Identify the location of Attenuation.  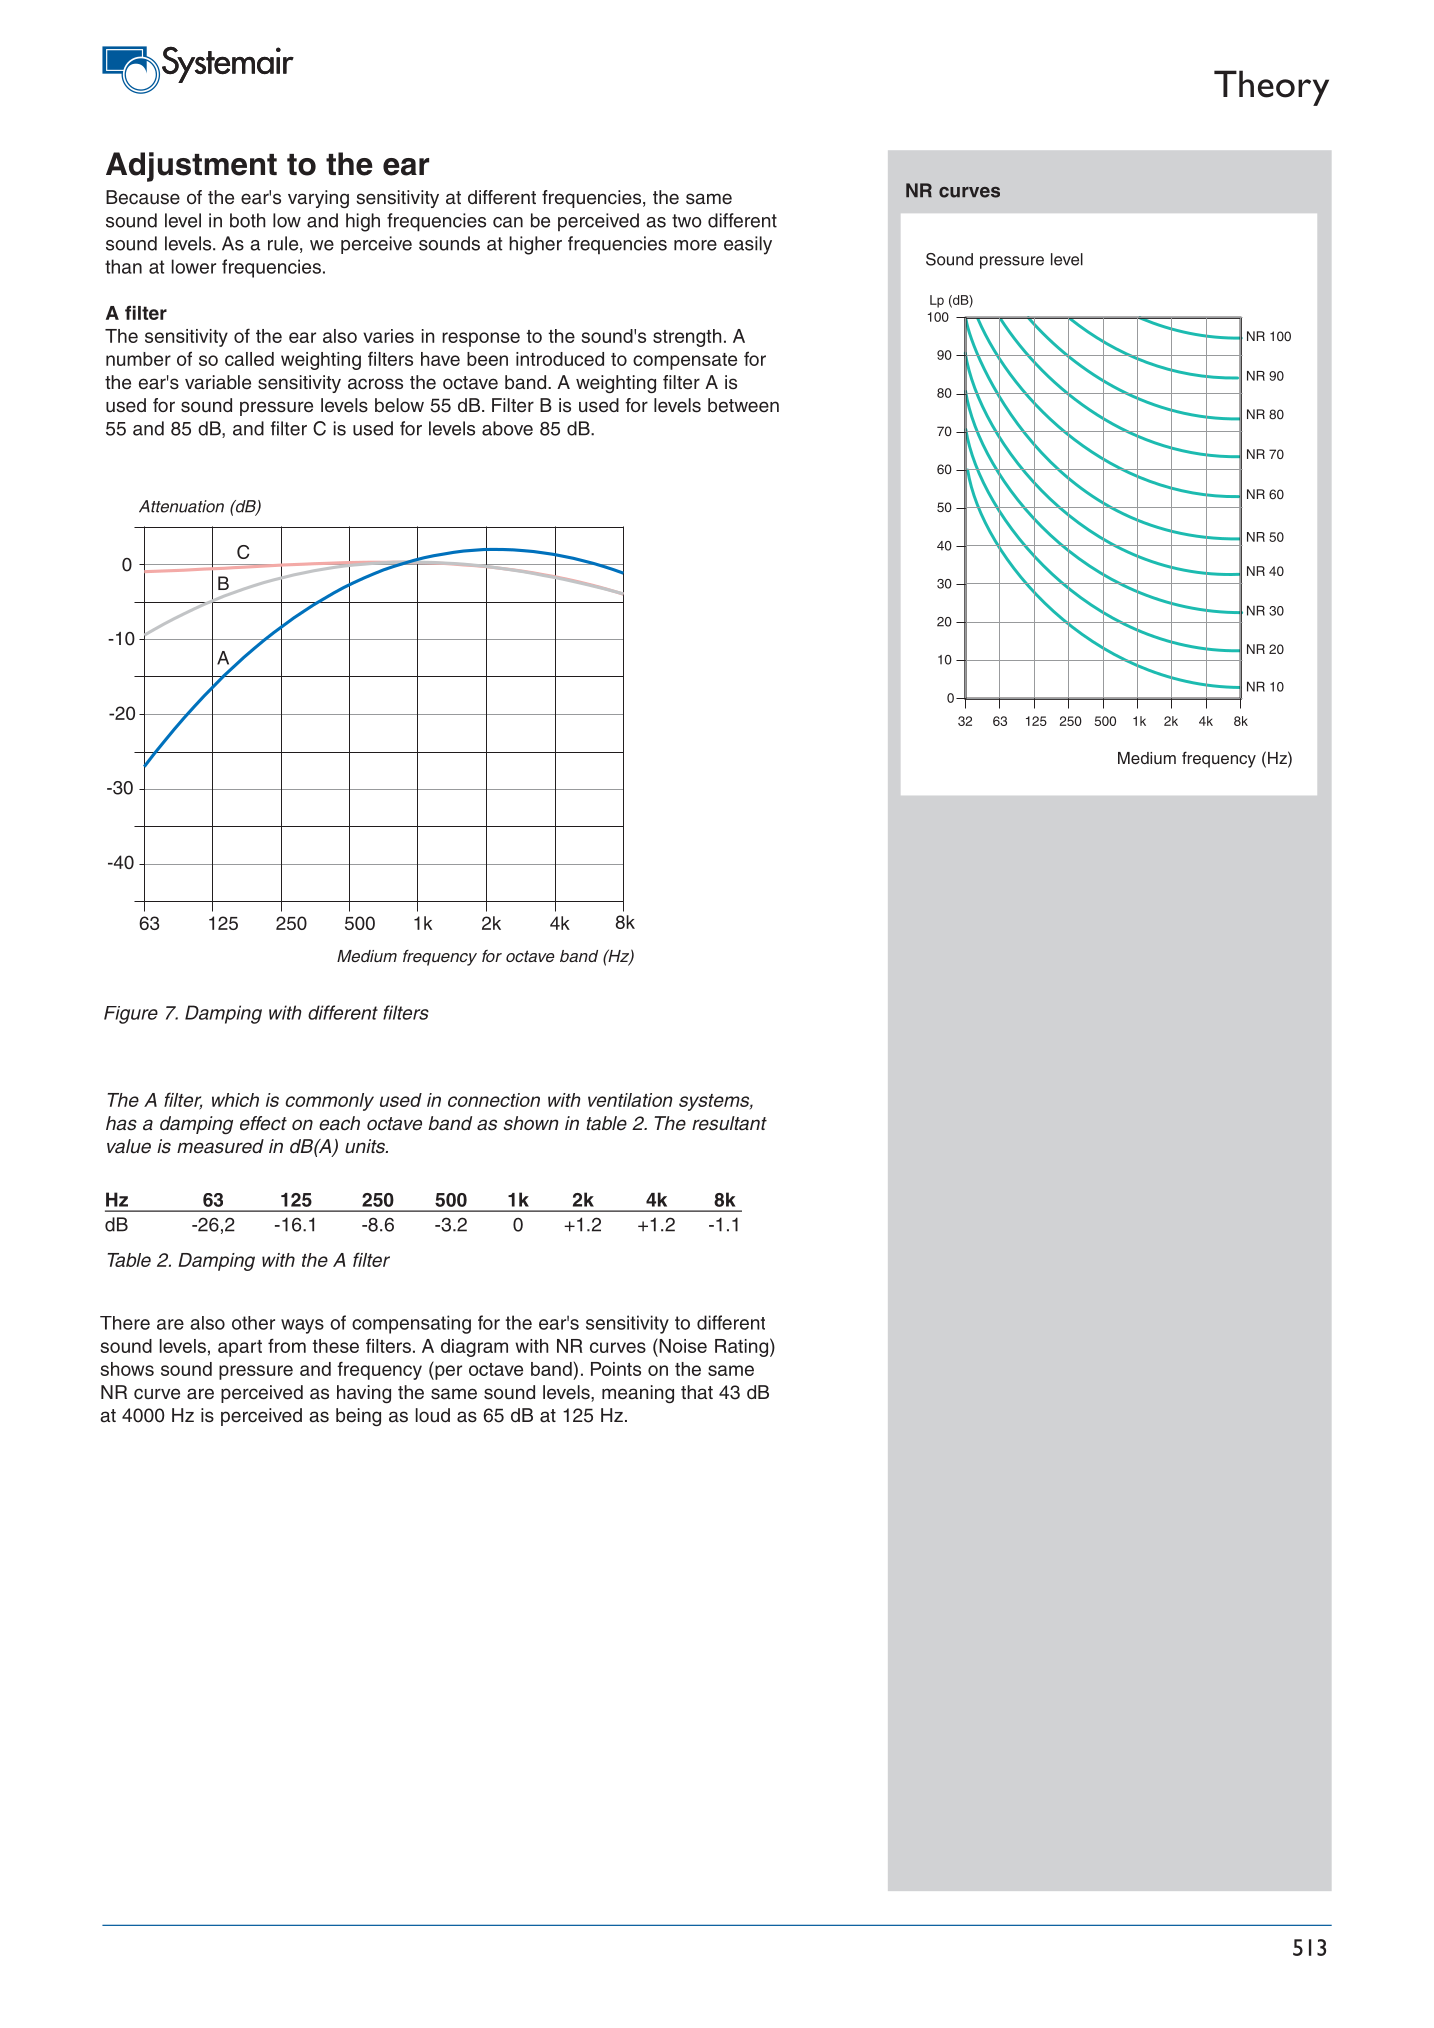
(181, 506).
